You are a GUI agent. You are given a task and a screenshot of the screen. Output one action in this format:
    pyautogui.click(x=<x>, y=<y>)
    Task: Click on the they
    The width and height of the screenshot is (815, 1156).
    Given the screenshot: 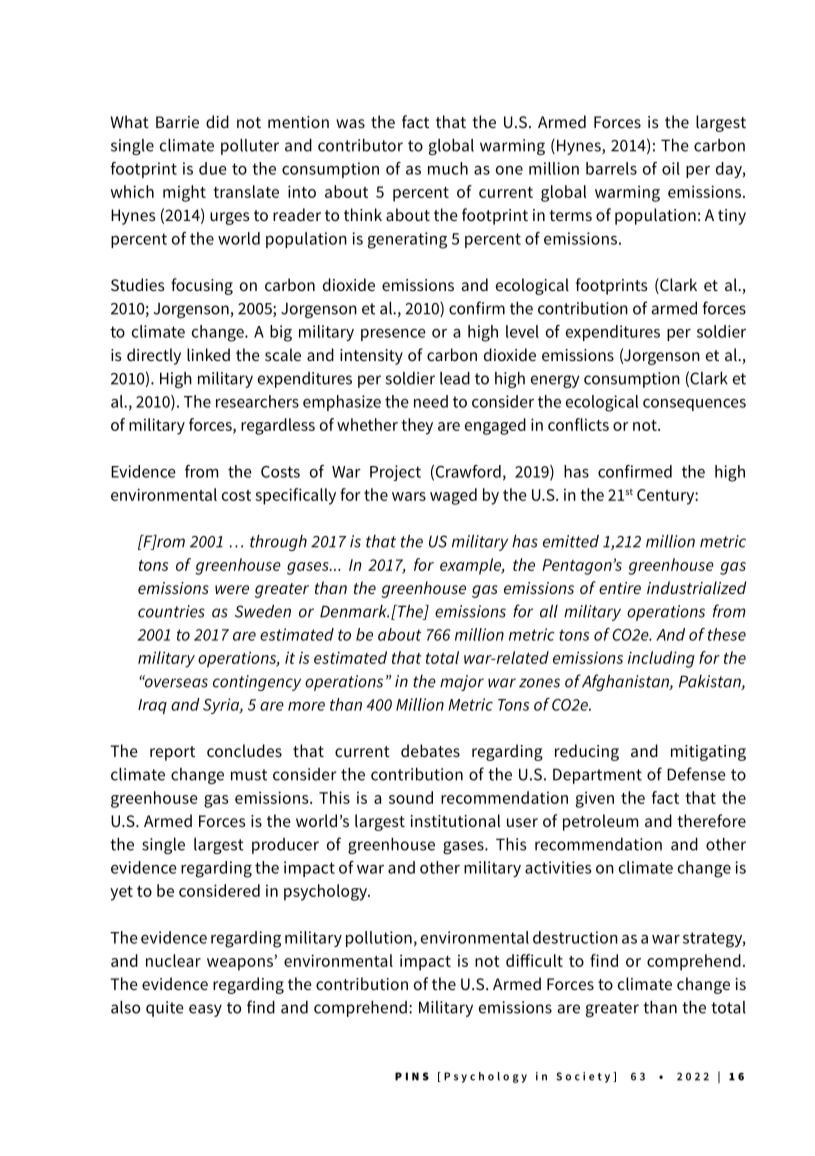 What is the action you would take?
    pyautogui.click(x=417, y=426)
